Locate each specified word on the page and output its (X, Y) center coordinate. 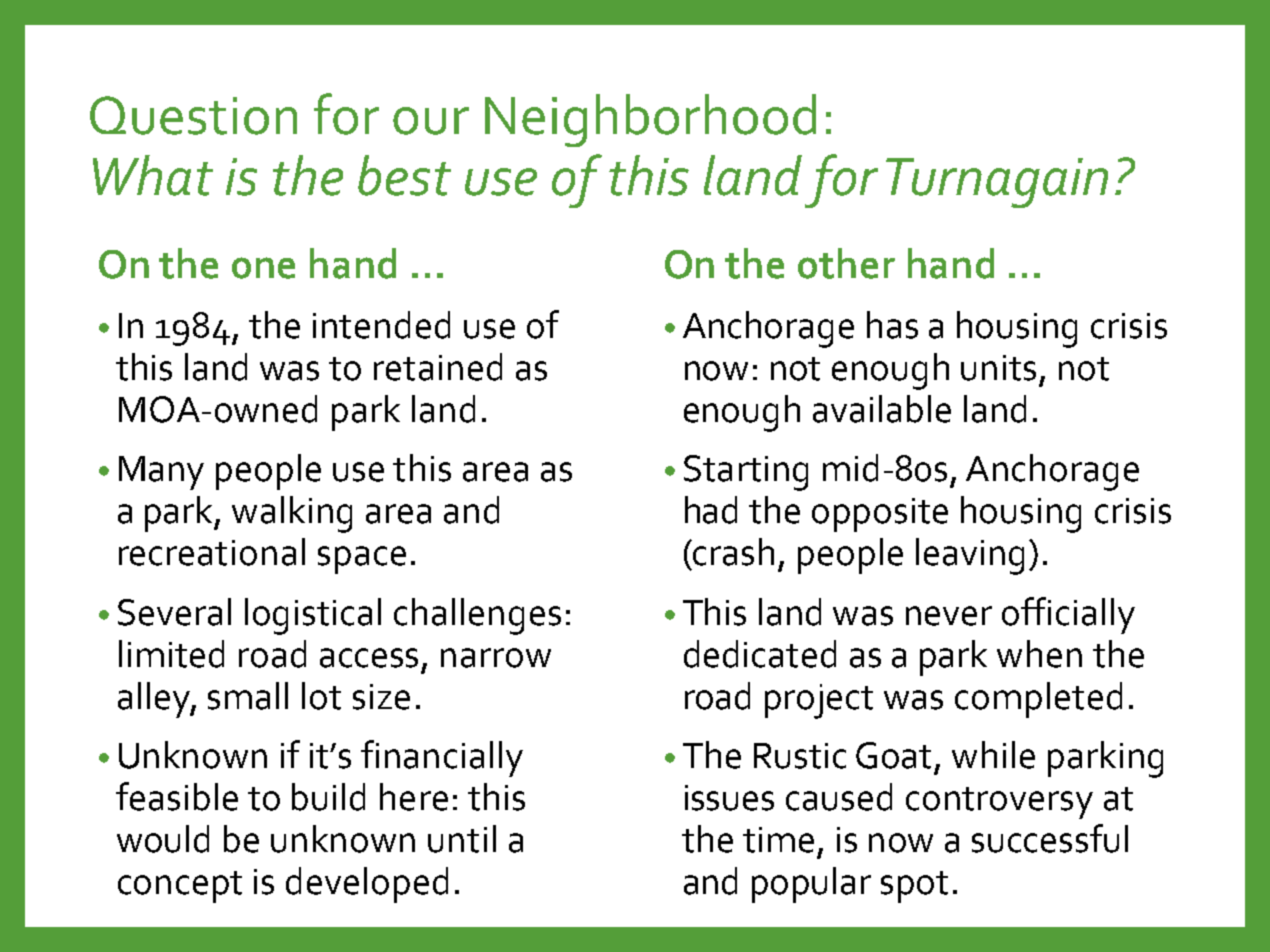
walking (292, 514)
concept (180, 887)
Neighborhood (650, 120)
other (846, 263)
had (711, 510)
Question (193, 115)
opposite (880, 515)
